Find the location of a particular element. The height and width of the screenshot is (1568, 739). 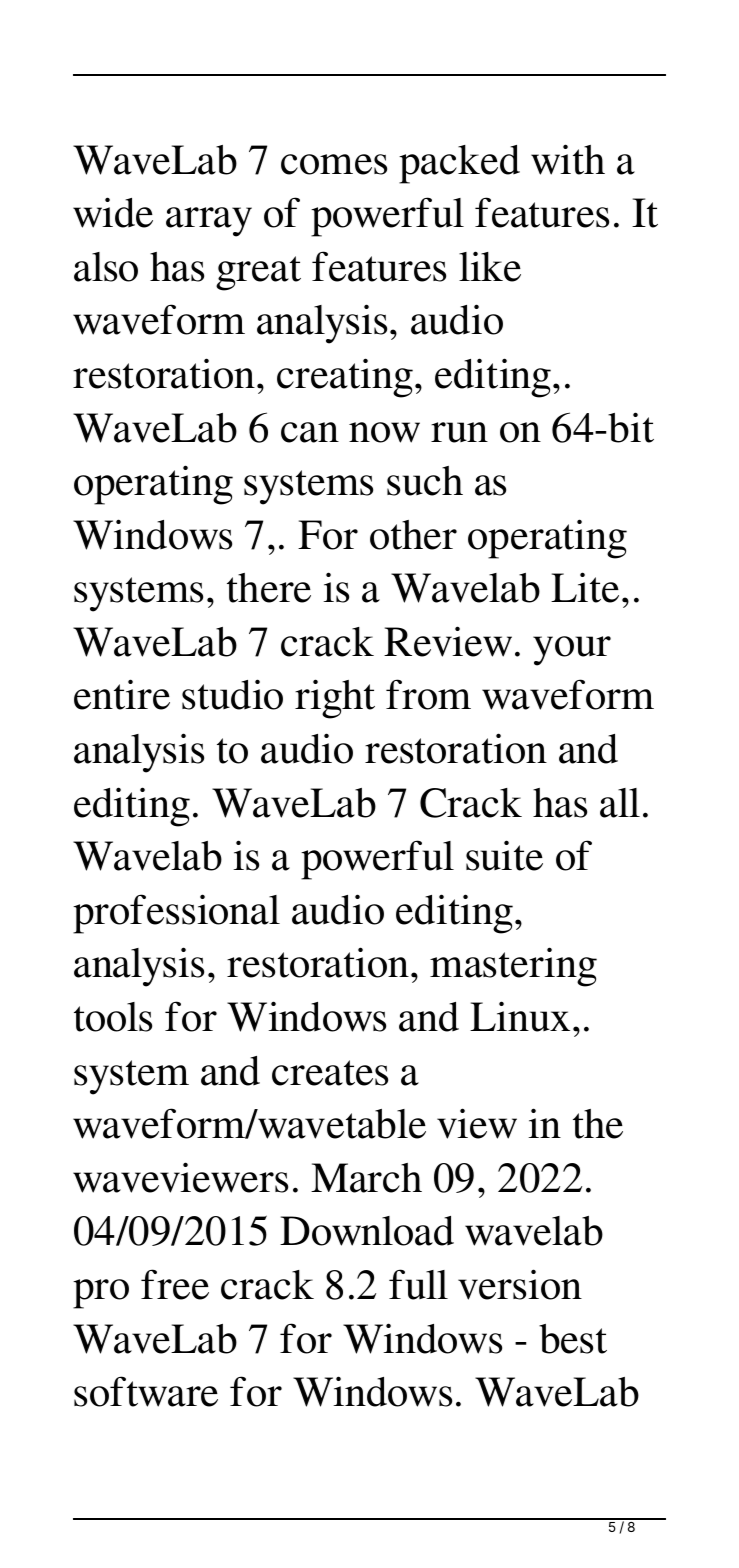

there is located at coordinates (269, 588).
